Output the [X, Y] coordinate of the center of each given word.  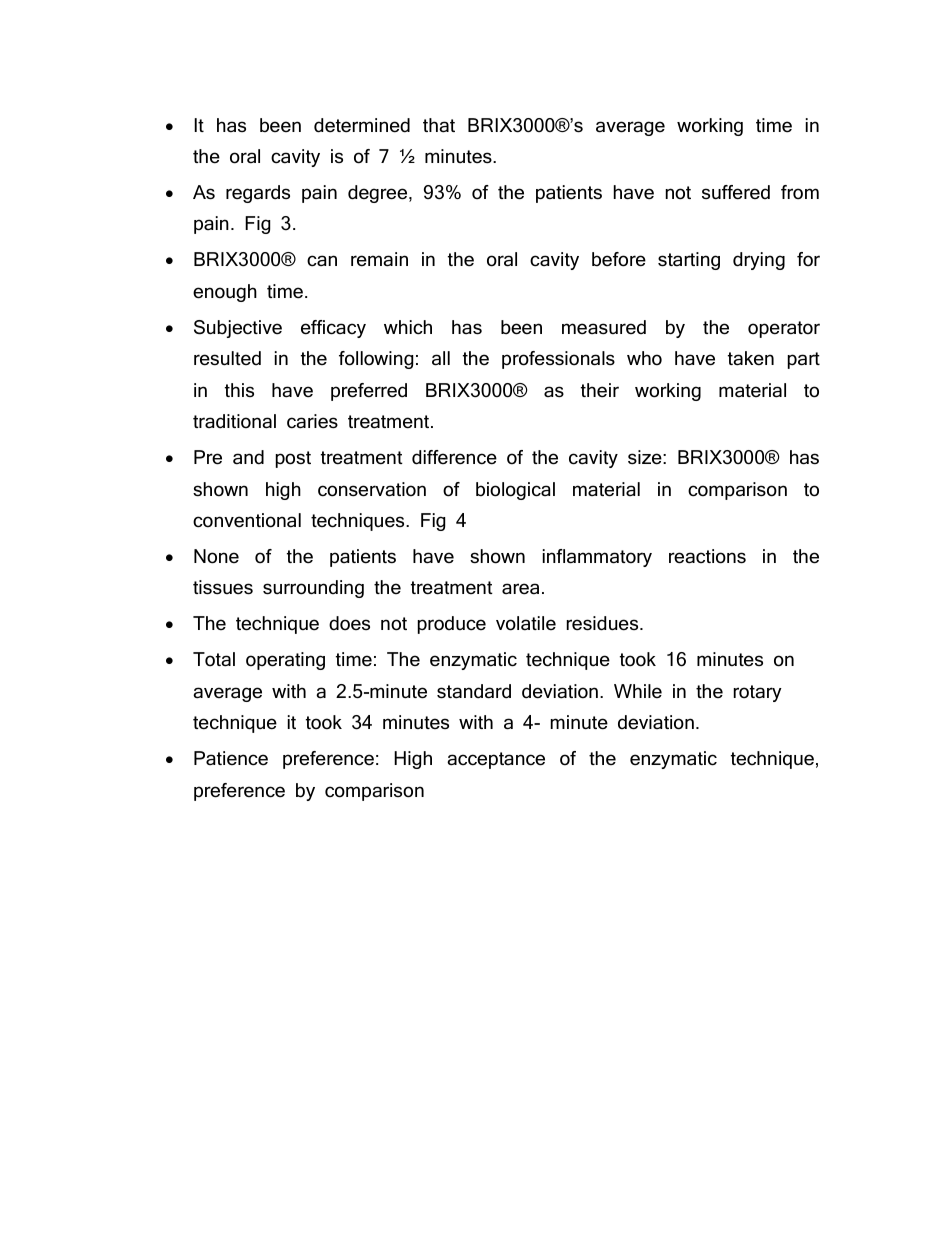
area [520, 589]
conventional [247, 520]
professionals [558, 360]
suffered [736, 192]
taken [751, 358]
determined [362, 125]
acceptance [496, 760]
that [439, 125]
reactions [707, 556]
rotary [758, 693]
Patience [231, 758]
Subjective [238, 329]
